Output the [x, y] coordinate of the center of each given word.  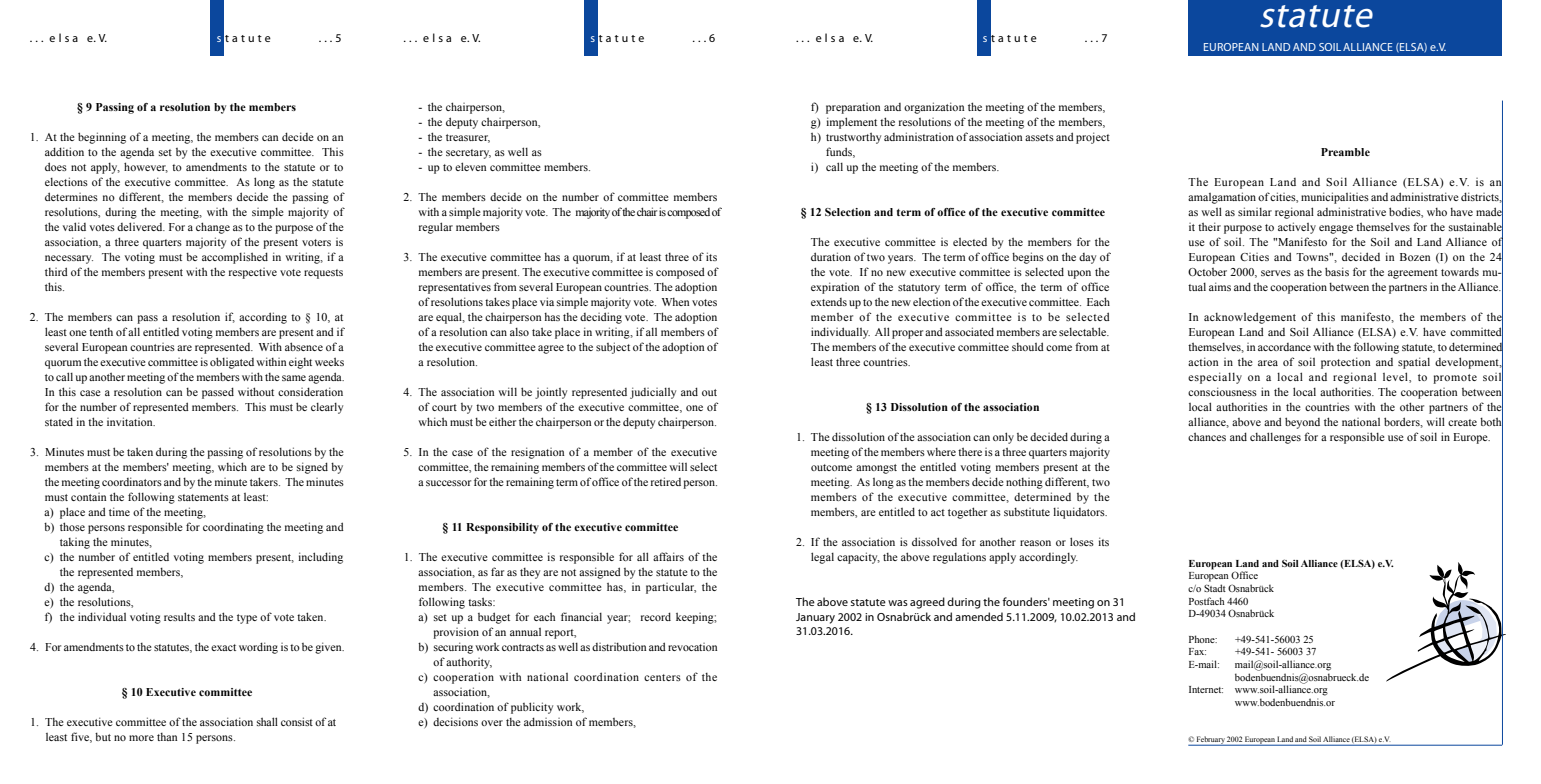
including [320, 558]
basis [1337, 271]
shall [267, 721]
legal [822, 558]
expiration [835, 288]
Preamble [1345, 152]
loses [1082, 541]
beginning [102, 138]
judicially [653, 393]
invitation [131, 421]
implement [851, 123]
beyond [1302, 423]
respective [253, 273]
